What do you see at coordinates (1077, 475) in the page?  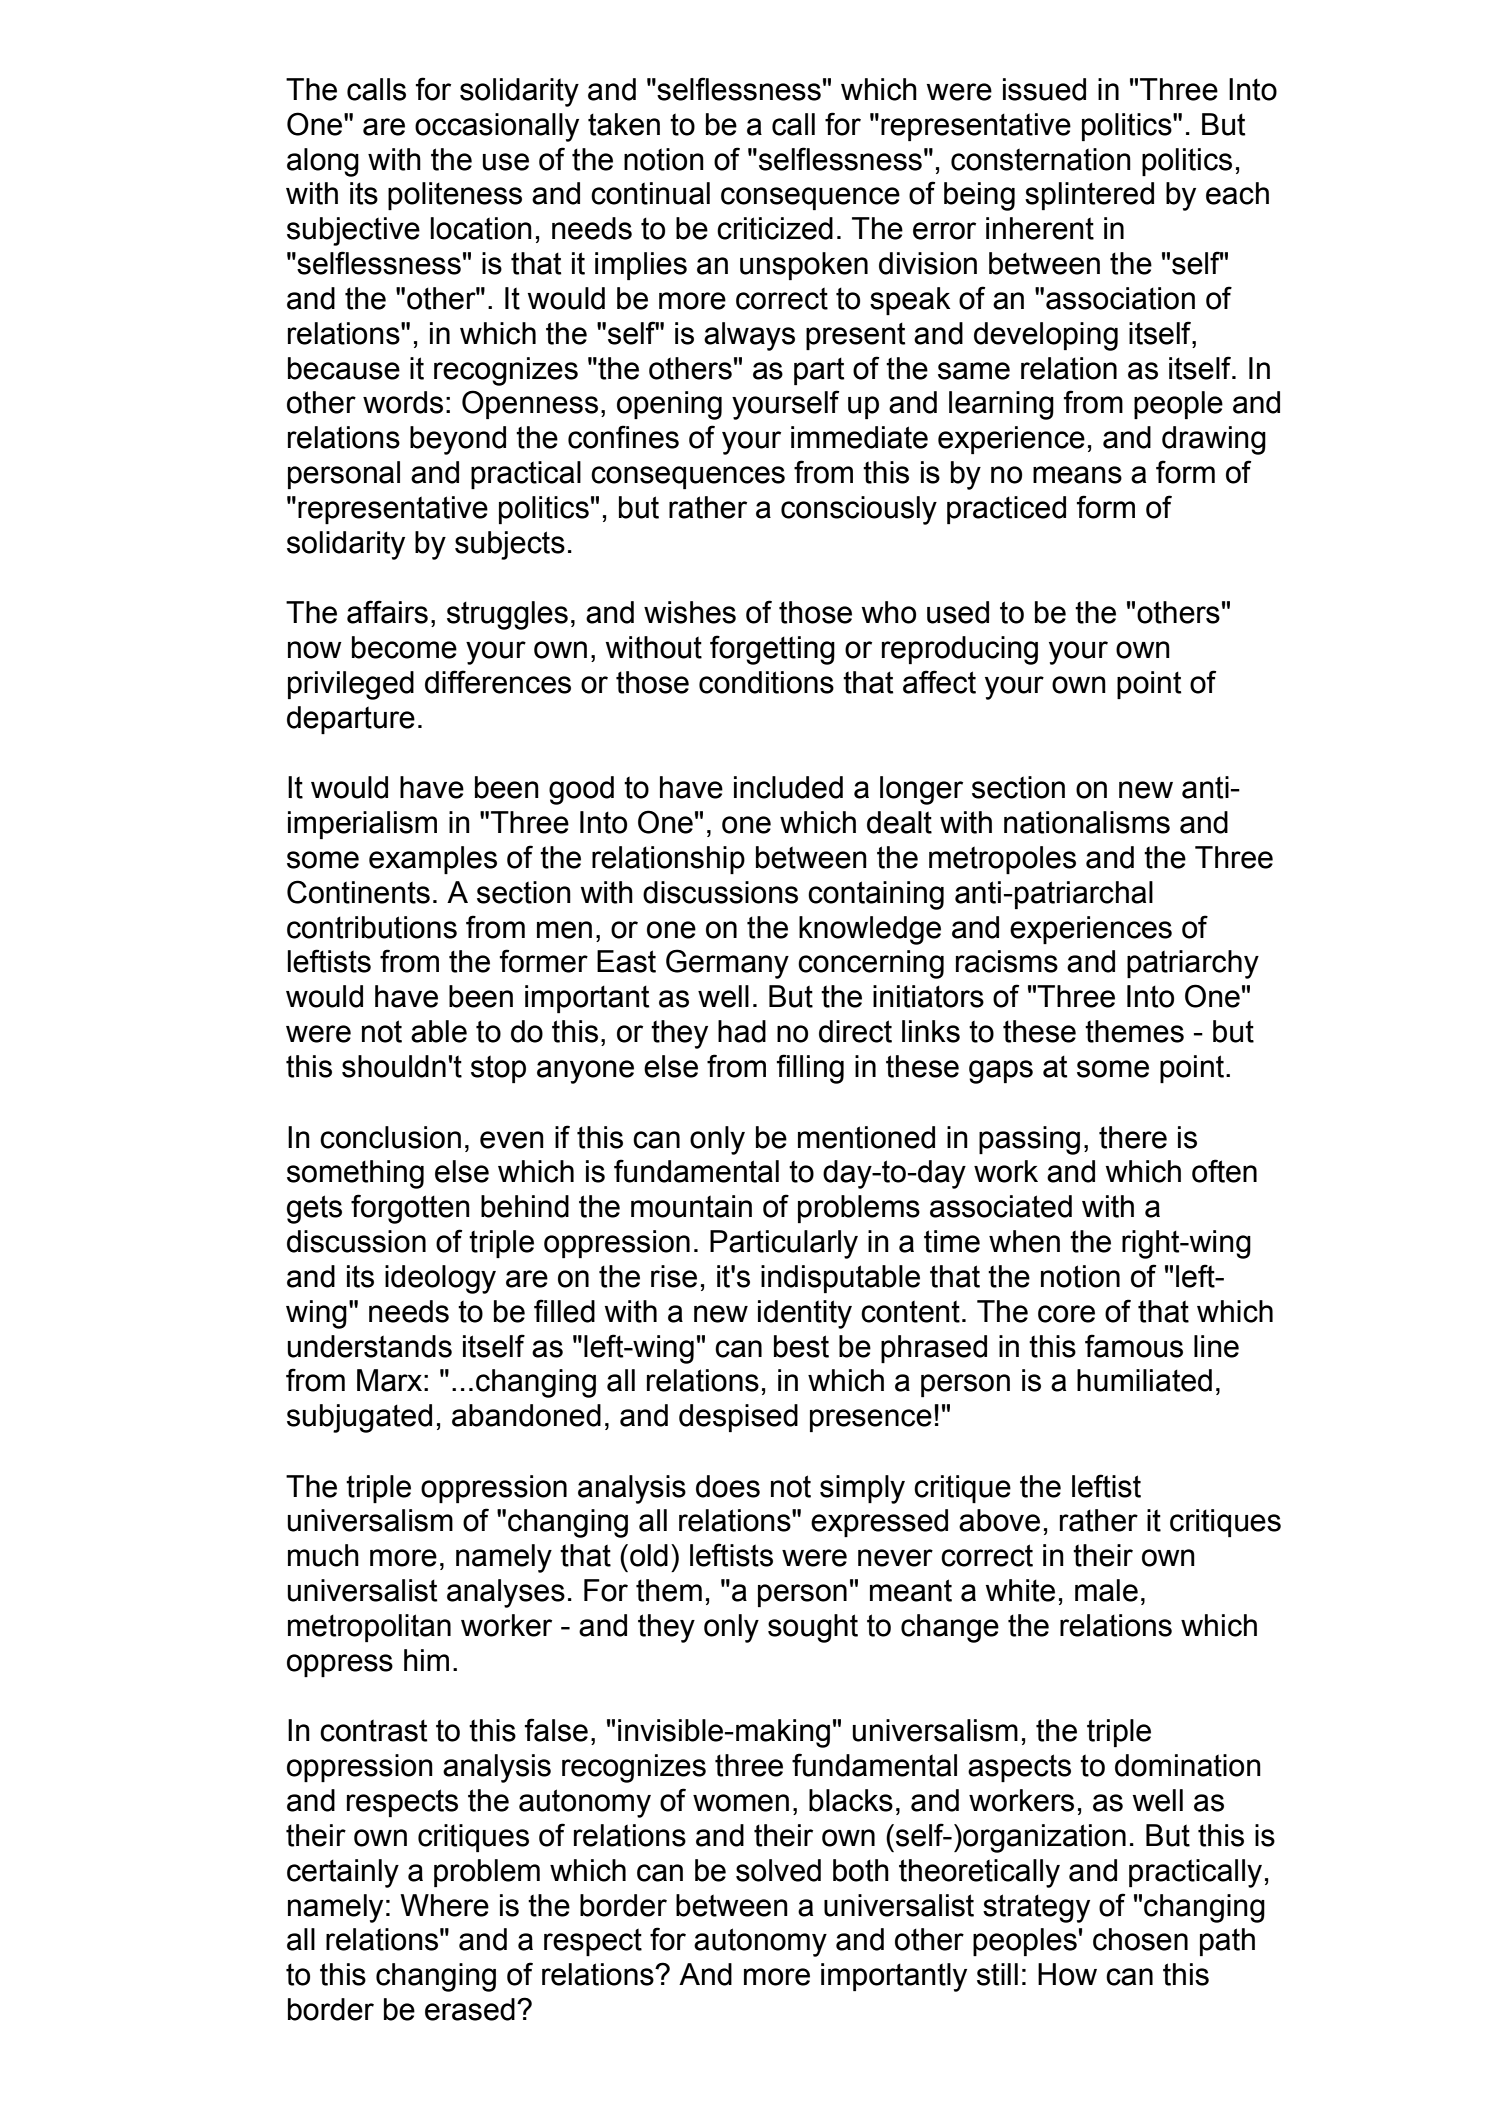 I see `means` at bounding box center [1077, 475].
